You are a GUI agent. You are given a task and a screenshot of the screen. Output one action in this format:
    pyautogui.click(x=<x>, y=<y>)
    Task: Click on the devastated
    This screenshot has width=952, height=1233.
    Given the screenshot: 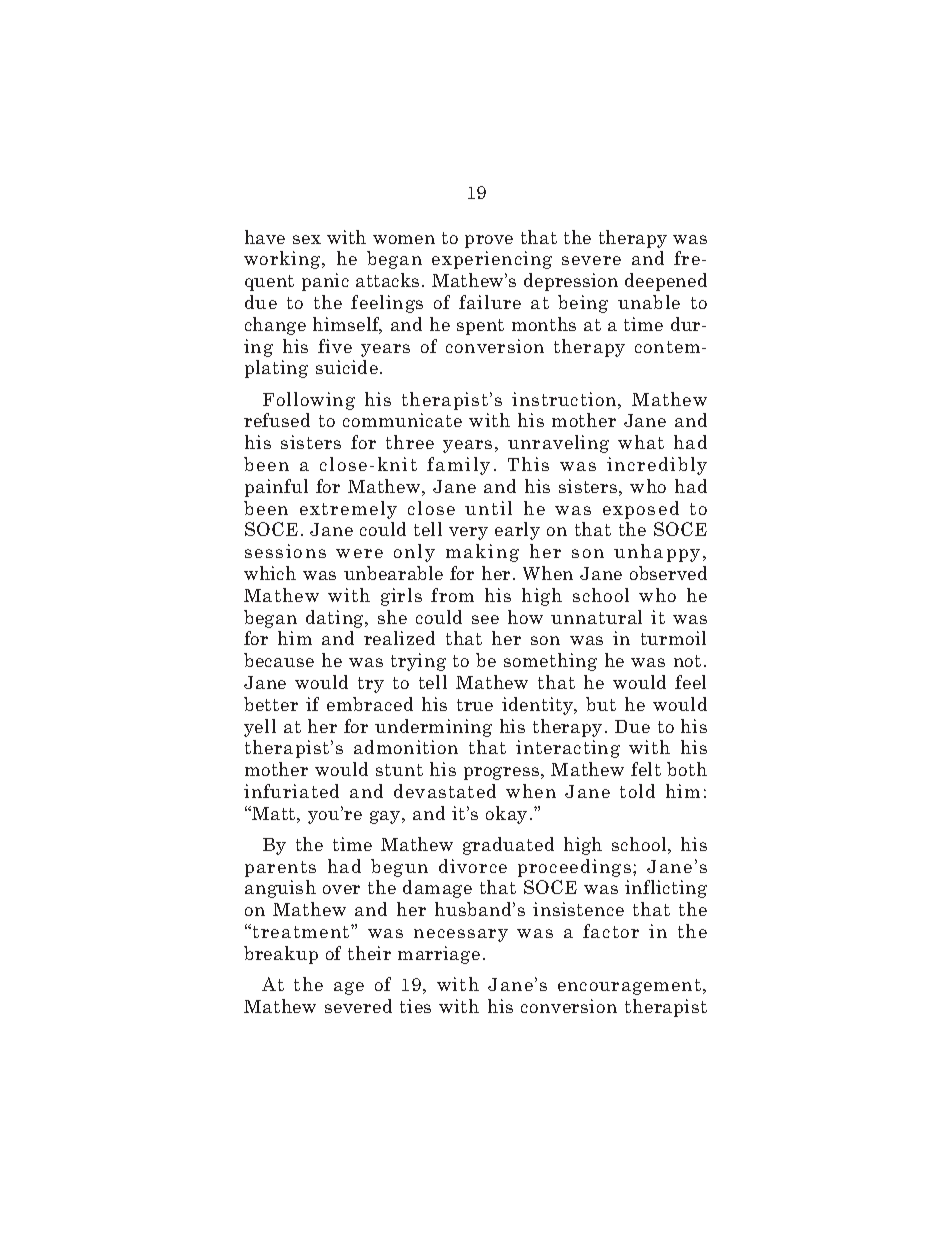 What is the action you would take?
    pyautogui.click(x=445, y=791)
